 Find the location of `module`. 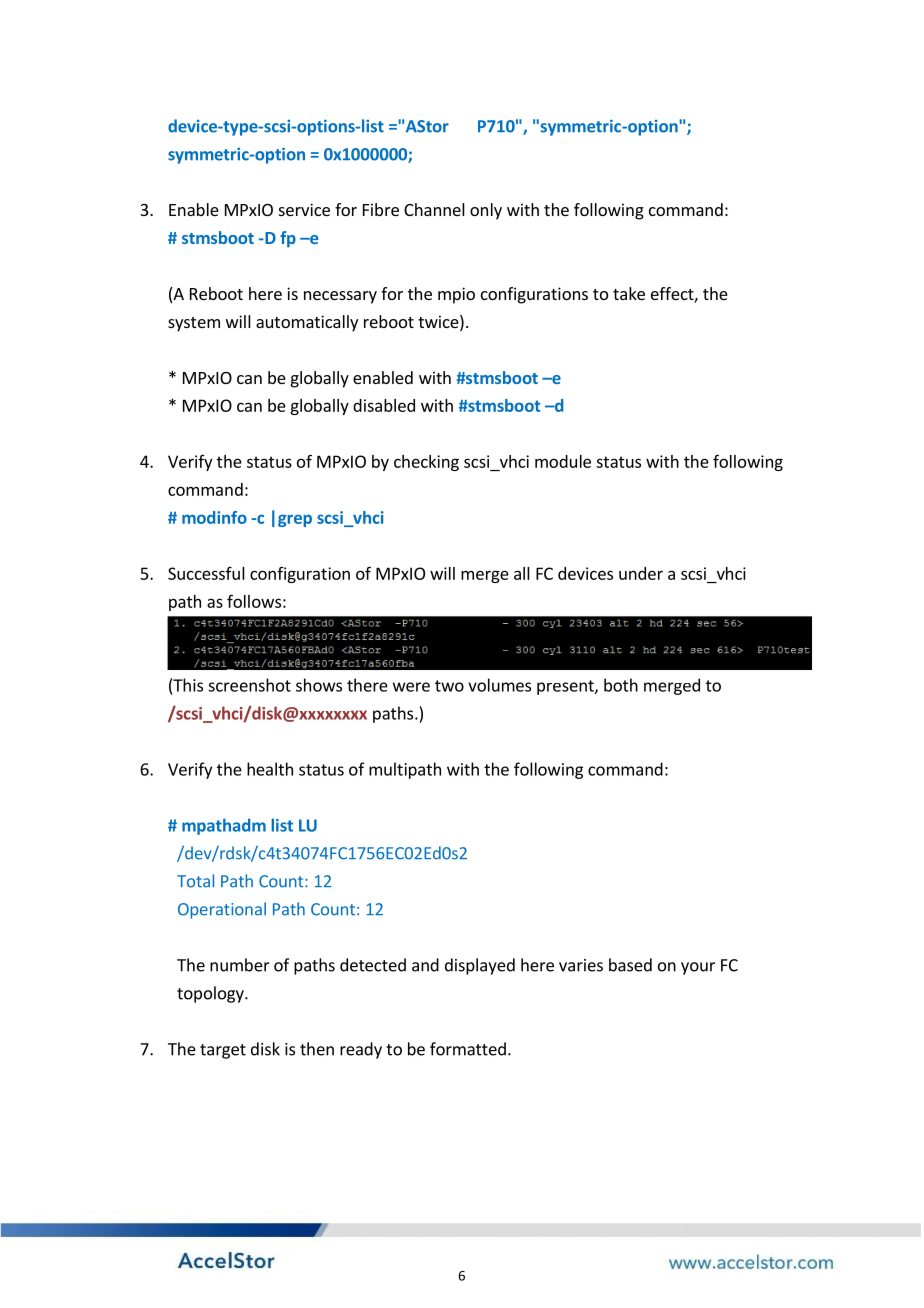

module is located at coordinates (563, 461).
